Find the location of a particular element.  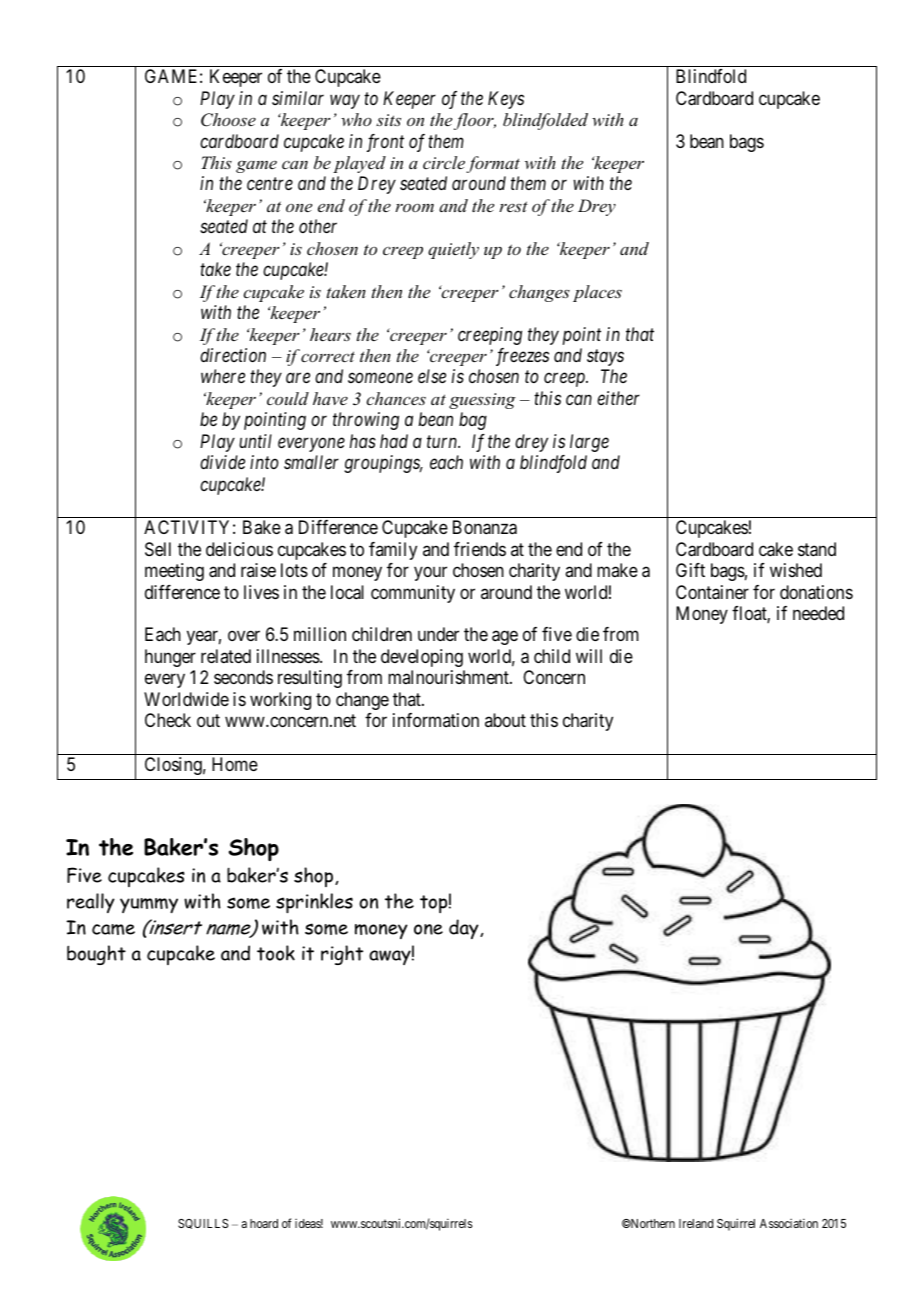

Gift is located at coordinates (690, 570).
